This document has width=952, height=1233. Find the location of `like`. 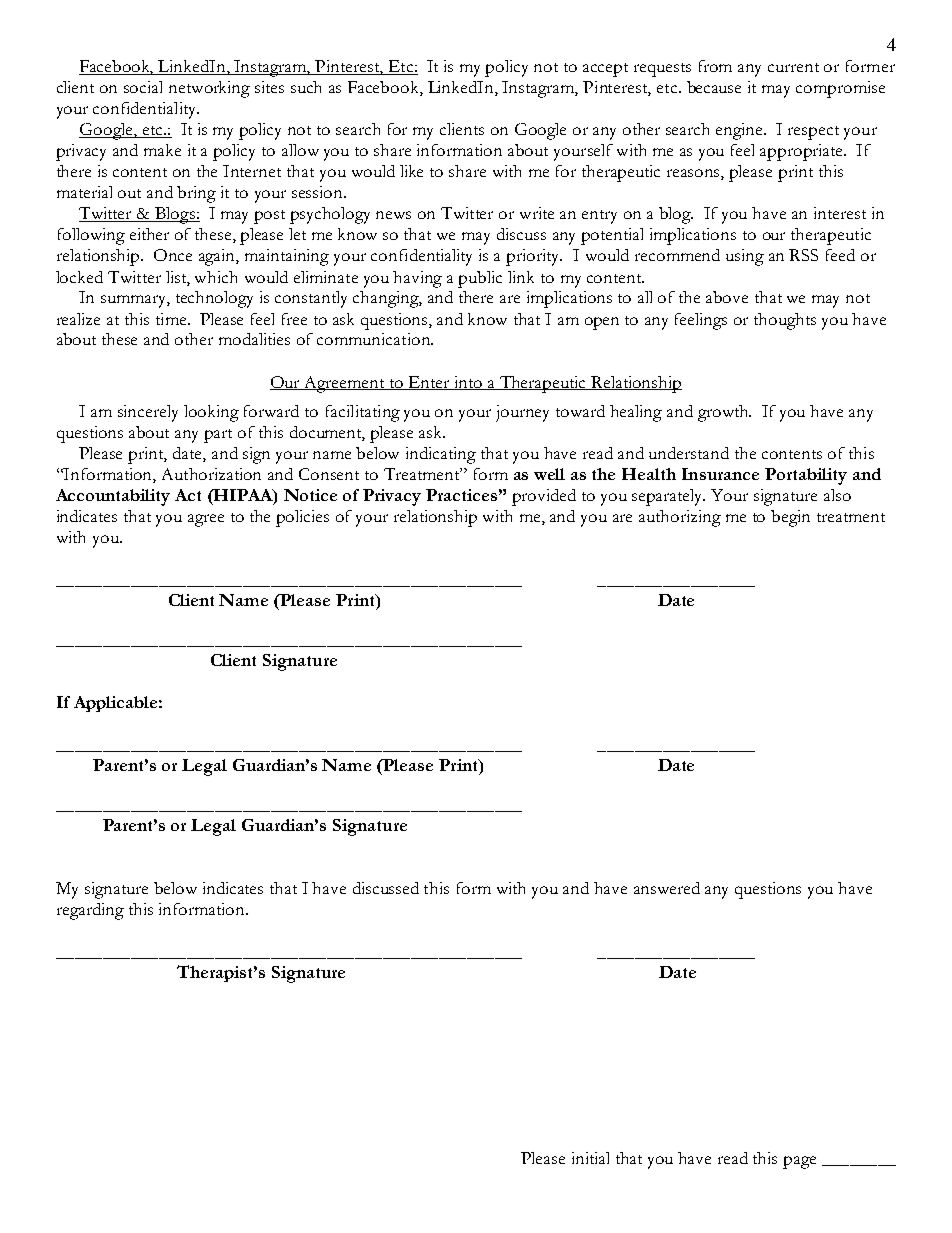

like is located at coordinates (411, 171).
